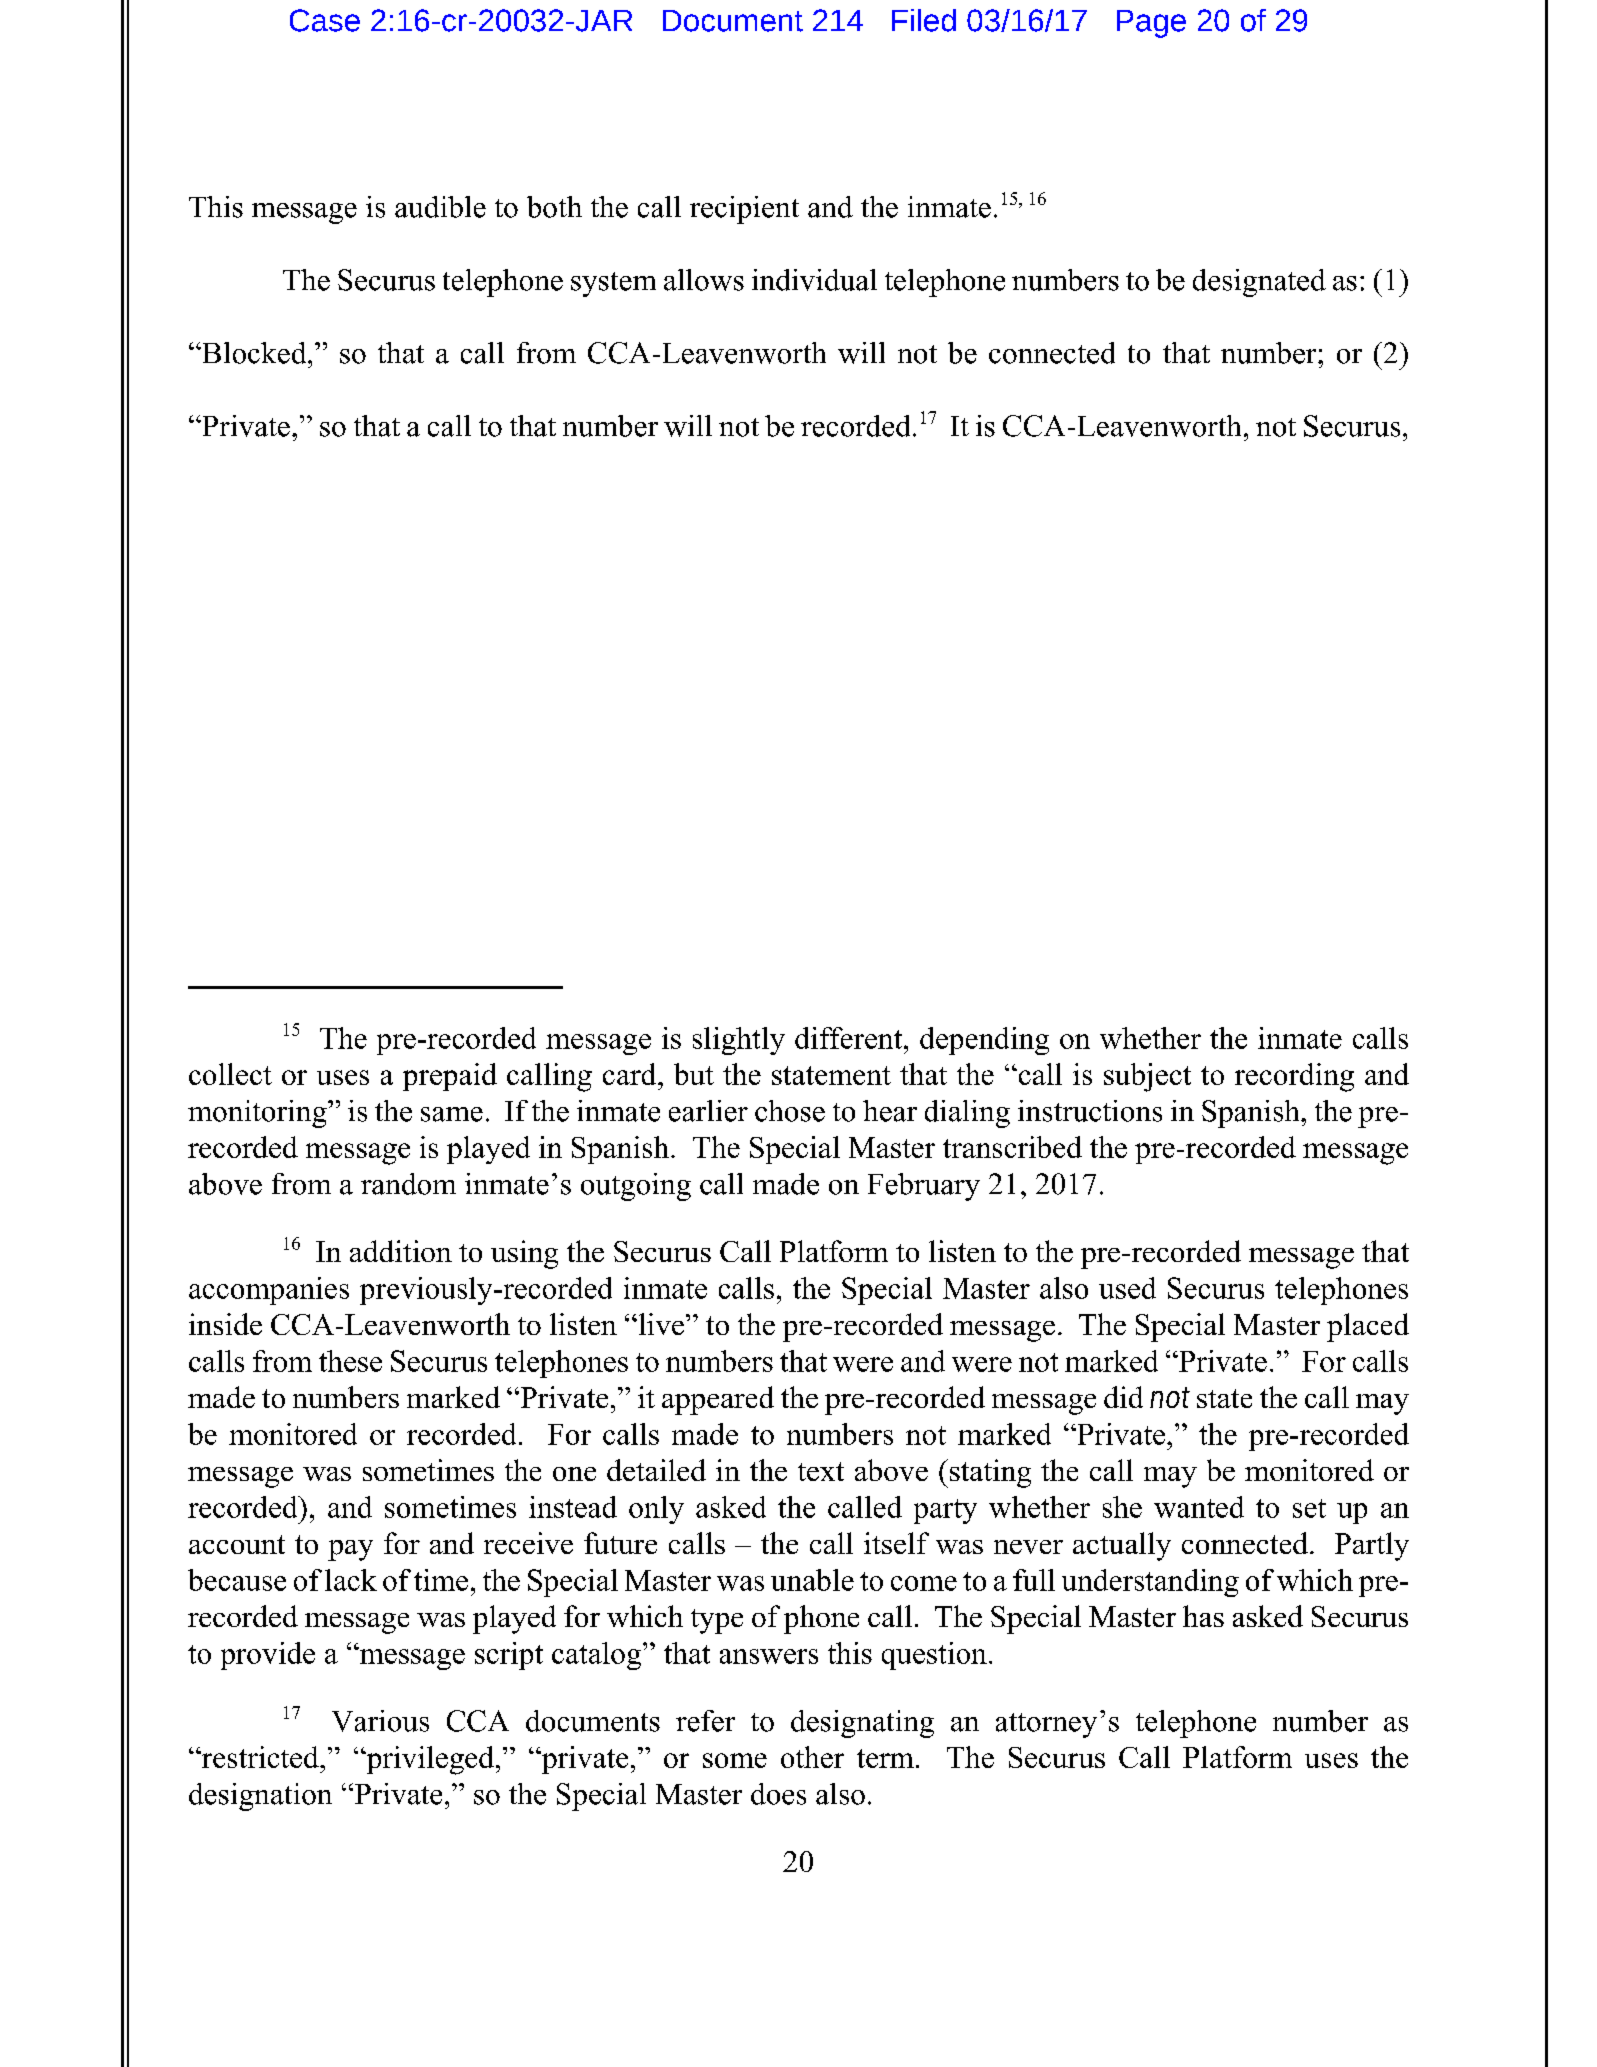 Image resolution: width=1597 pixels, height=2067 pixels. Describe the element at coordinates (1294, 1077) in the image. I see `recording` at that location.
